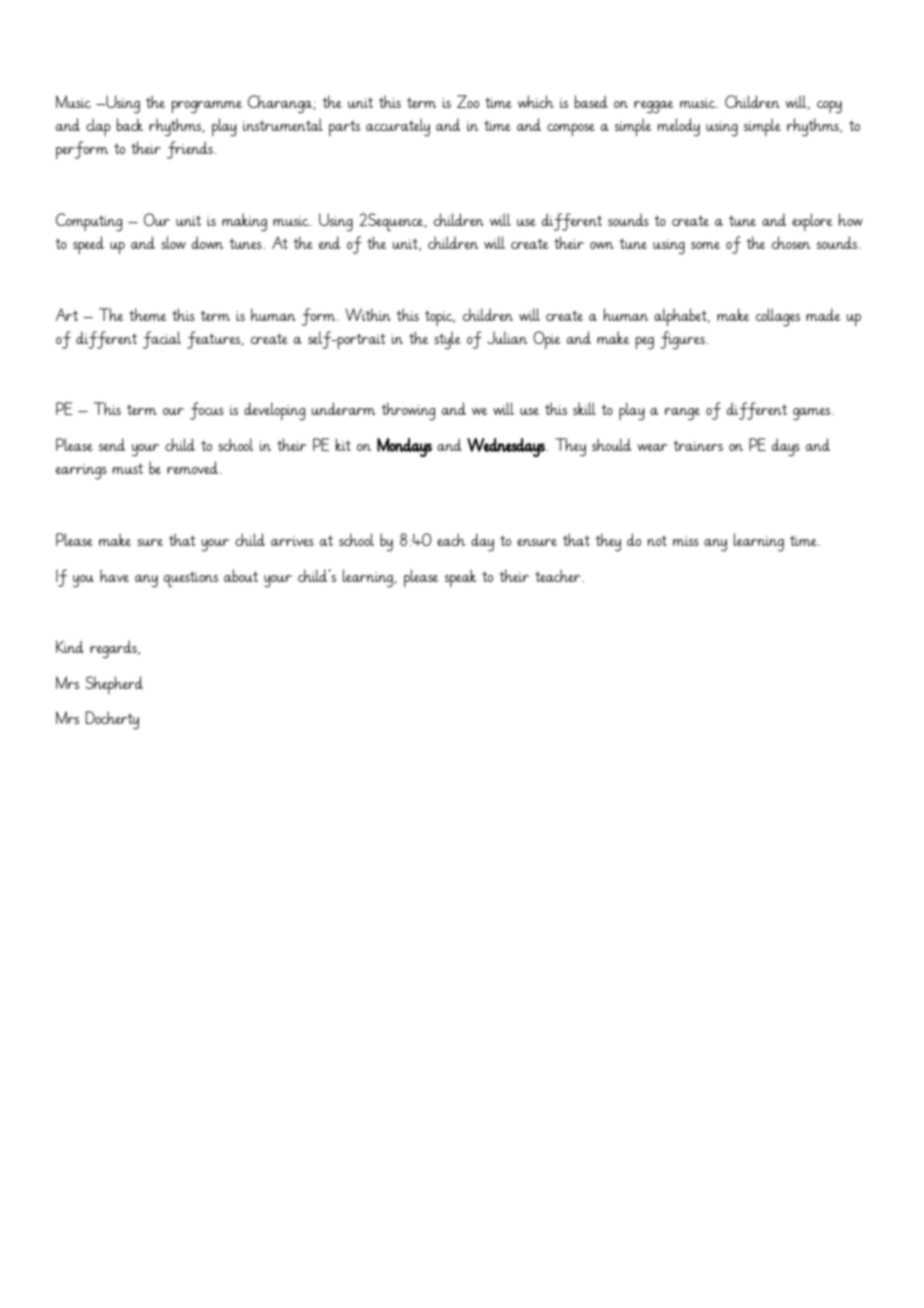  I want to click on have, so click(114, 575).
